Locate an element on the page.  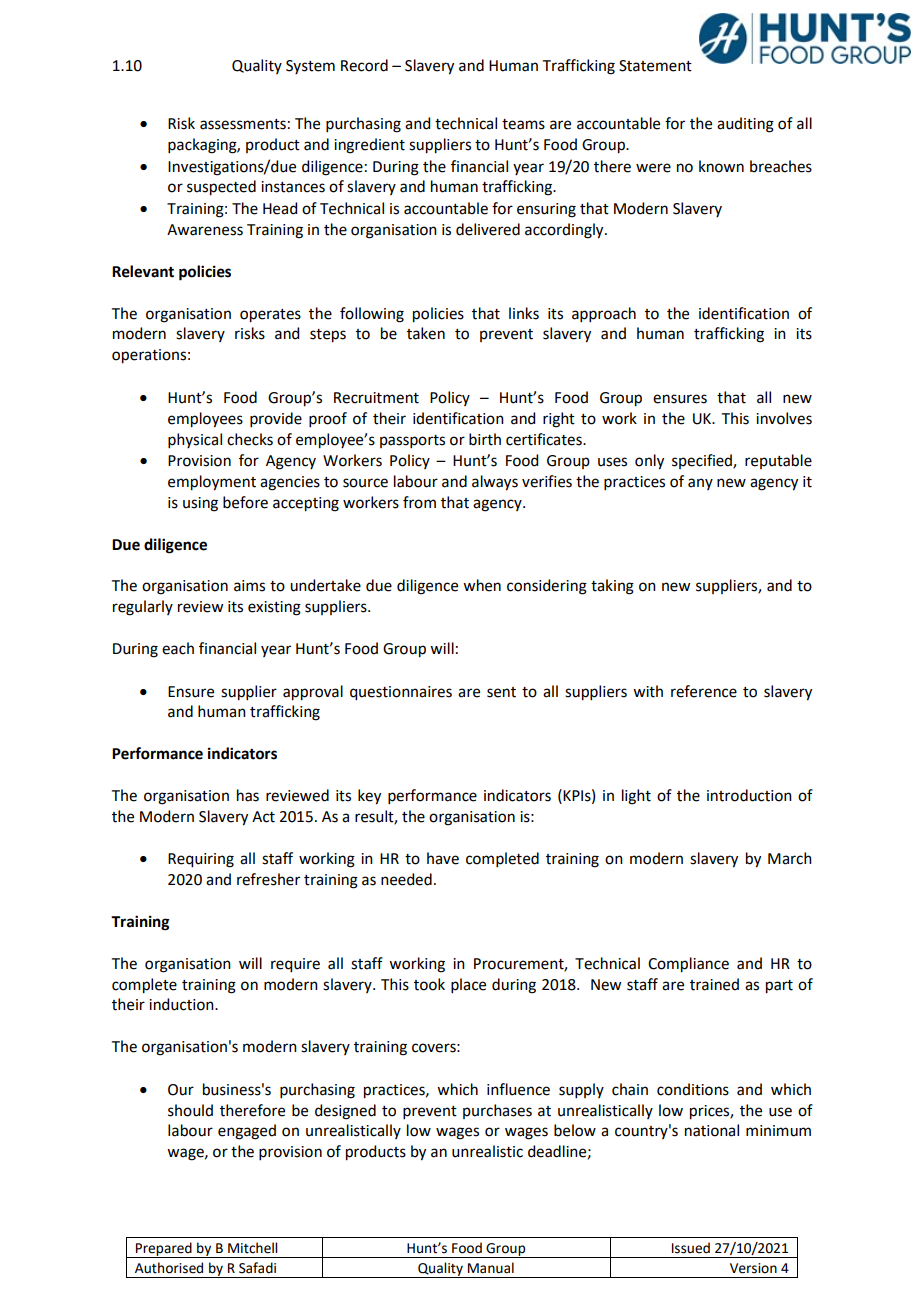
Requiring is located at coordinates (201, 860).
